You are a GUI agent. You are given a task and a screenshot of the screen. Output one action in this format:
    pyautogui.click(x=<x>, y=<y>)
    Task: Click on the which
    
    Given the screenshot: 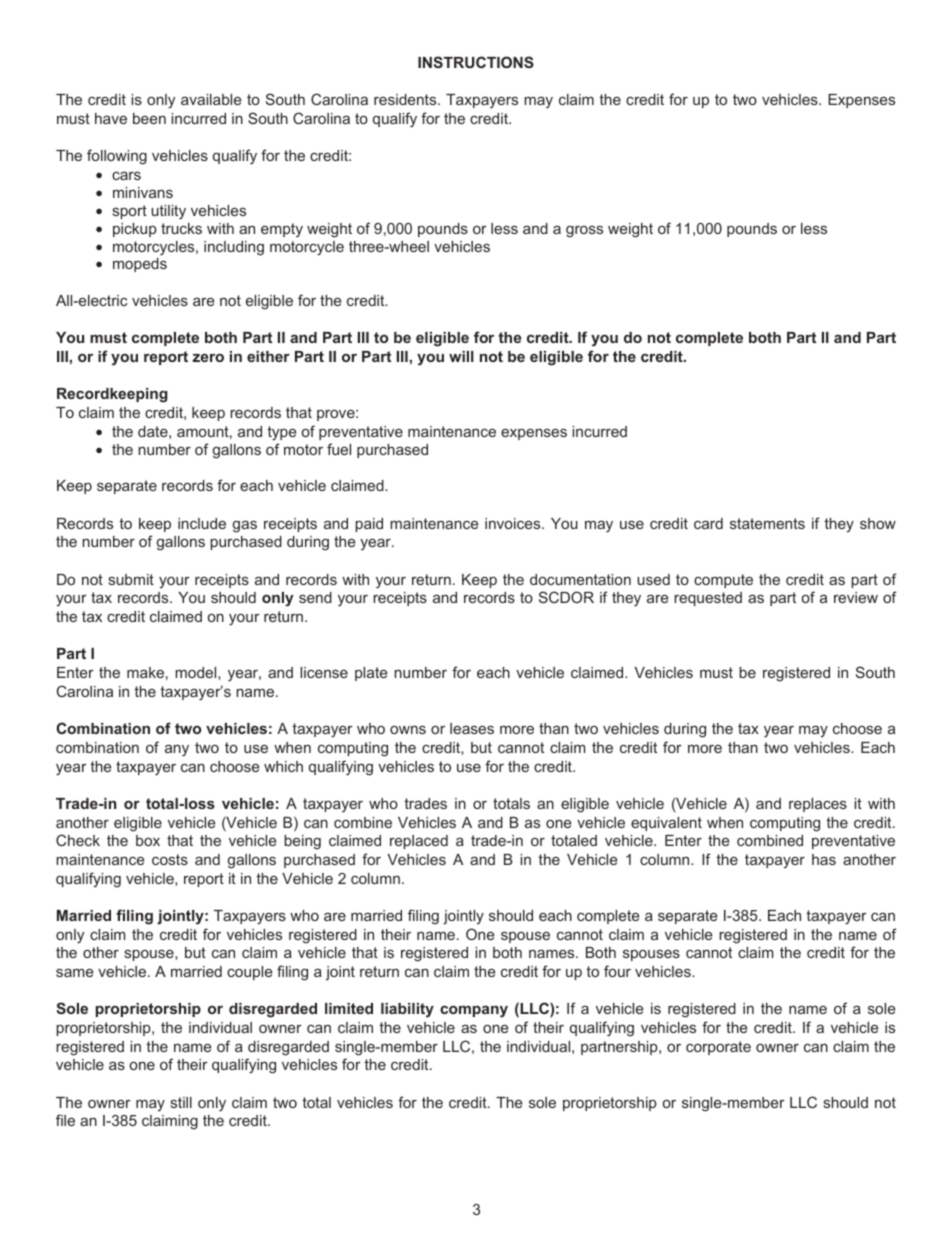 What is the action you would take?
    pyautogui.click(x=283, y=766)
